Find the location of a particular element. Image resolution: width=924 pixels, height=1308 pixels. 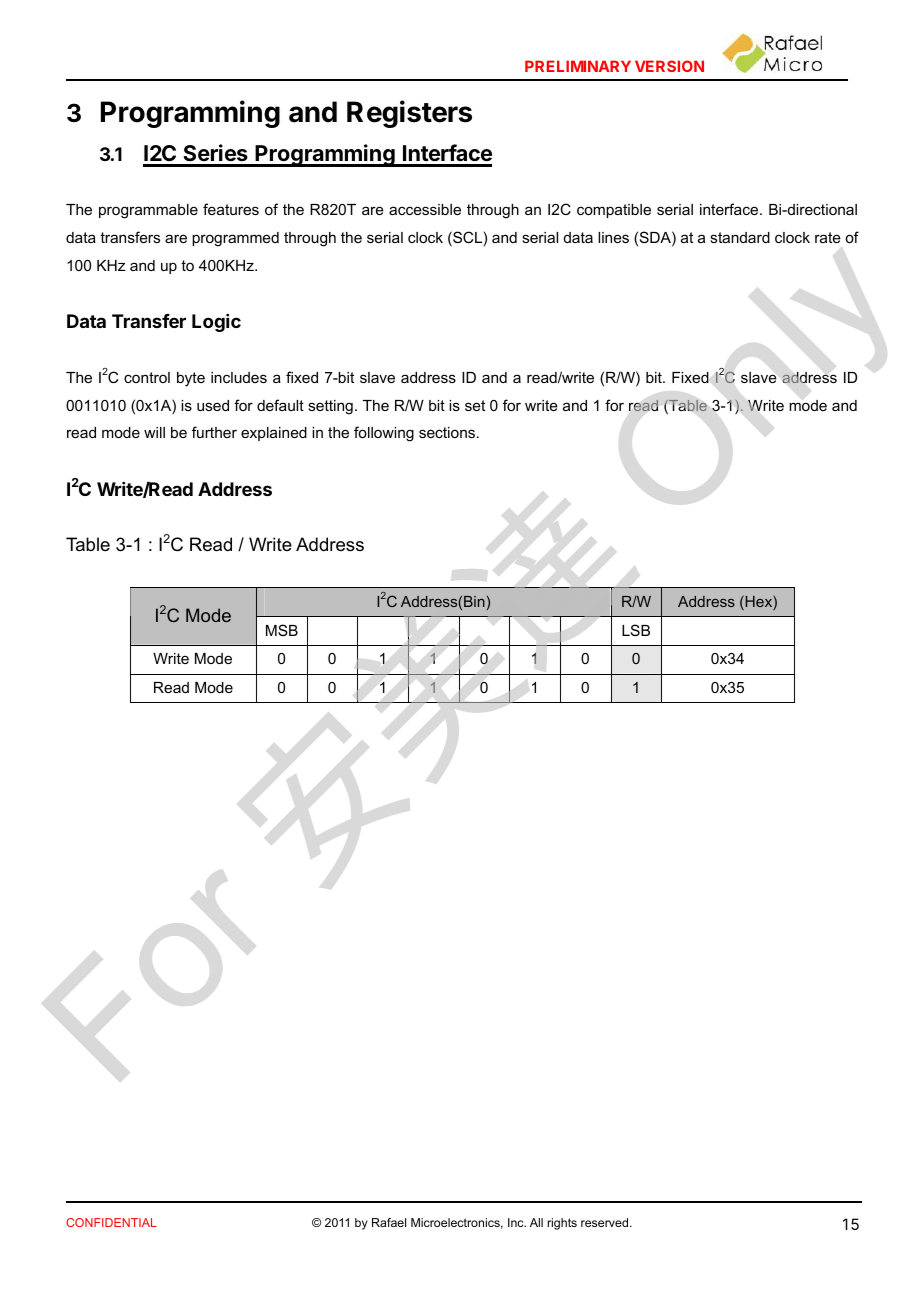

reserved is located at coordinates (606, 1222).
